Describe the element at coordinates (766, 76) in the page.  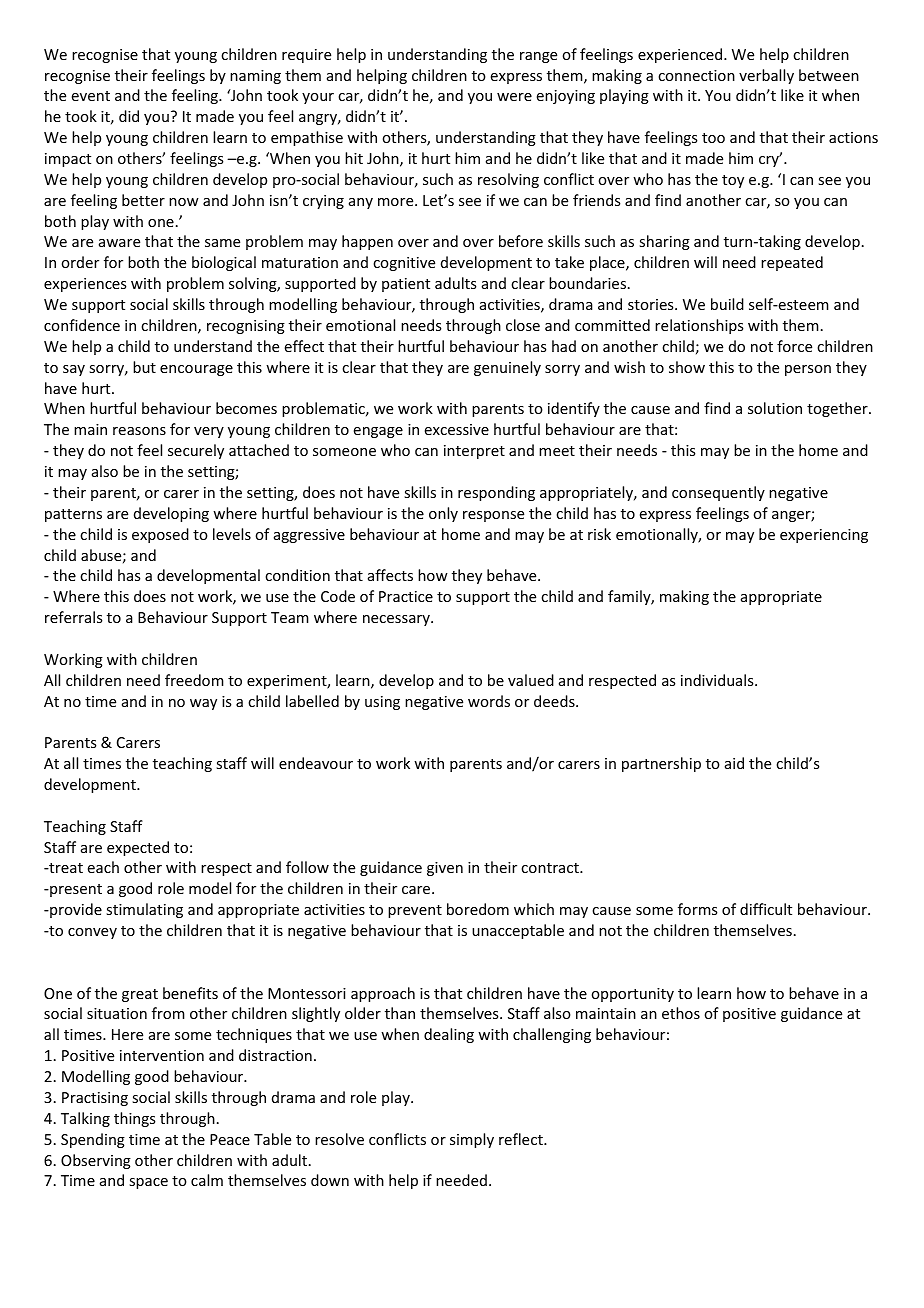
I see `verbally` at that location.
